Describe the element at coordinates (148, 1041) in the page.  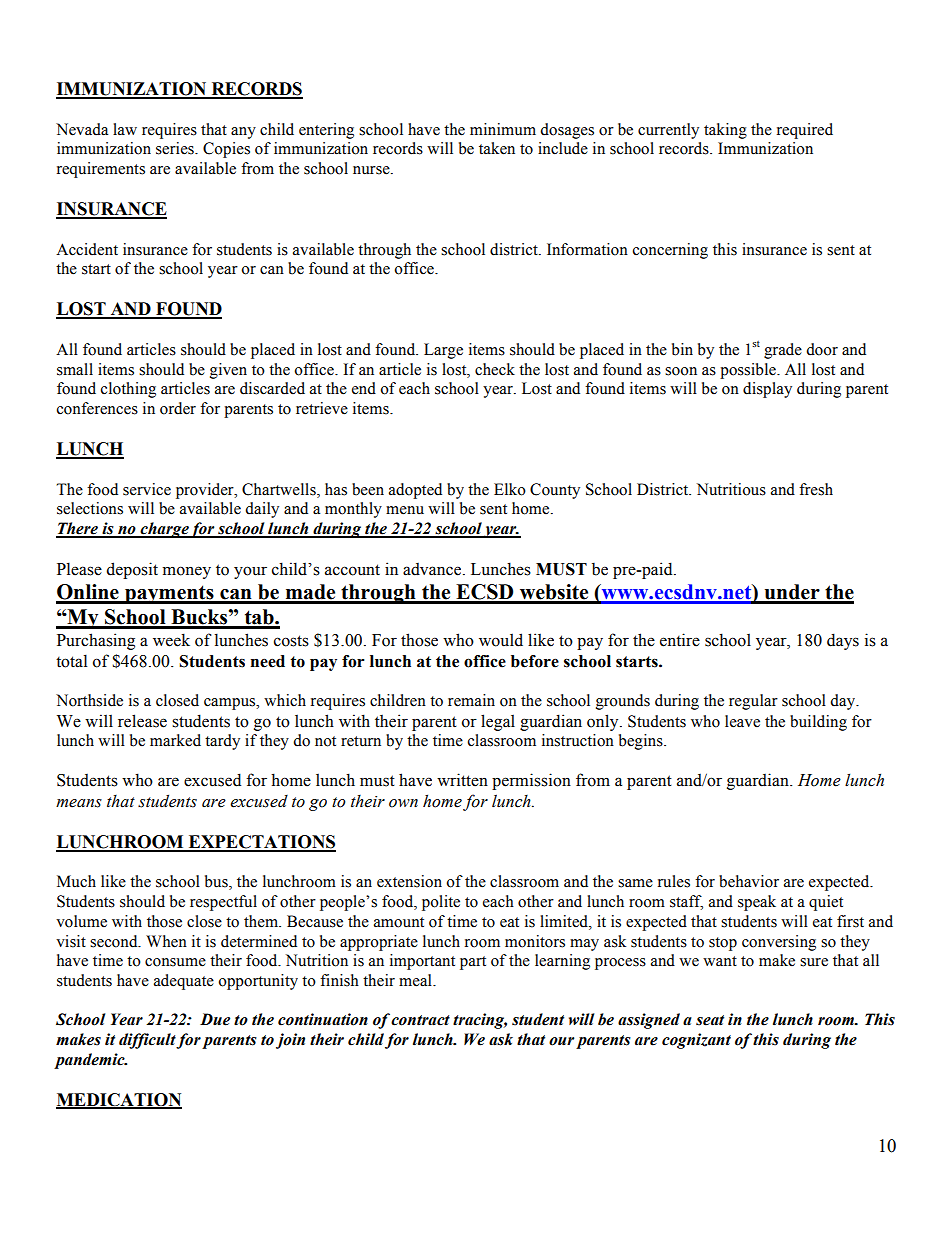
I see `difficult` at that location.
